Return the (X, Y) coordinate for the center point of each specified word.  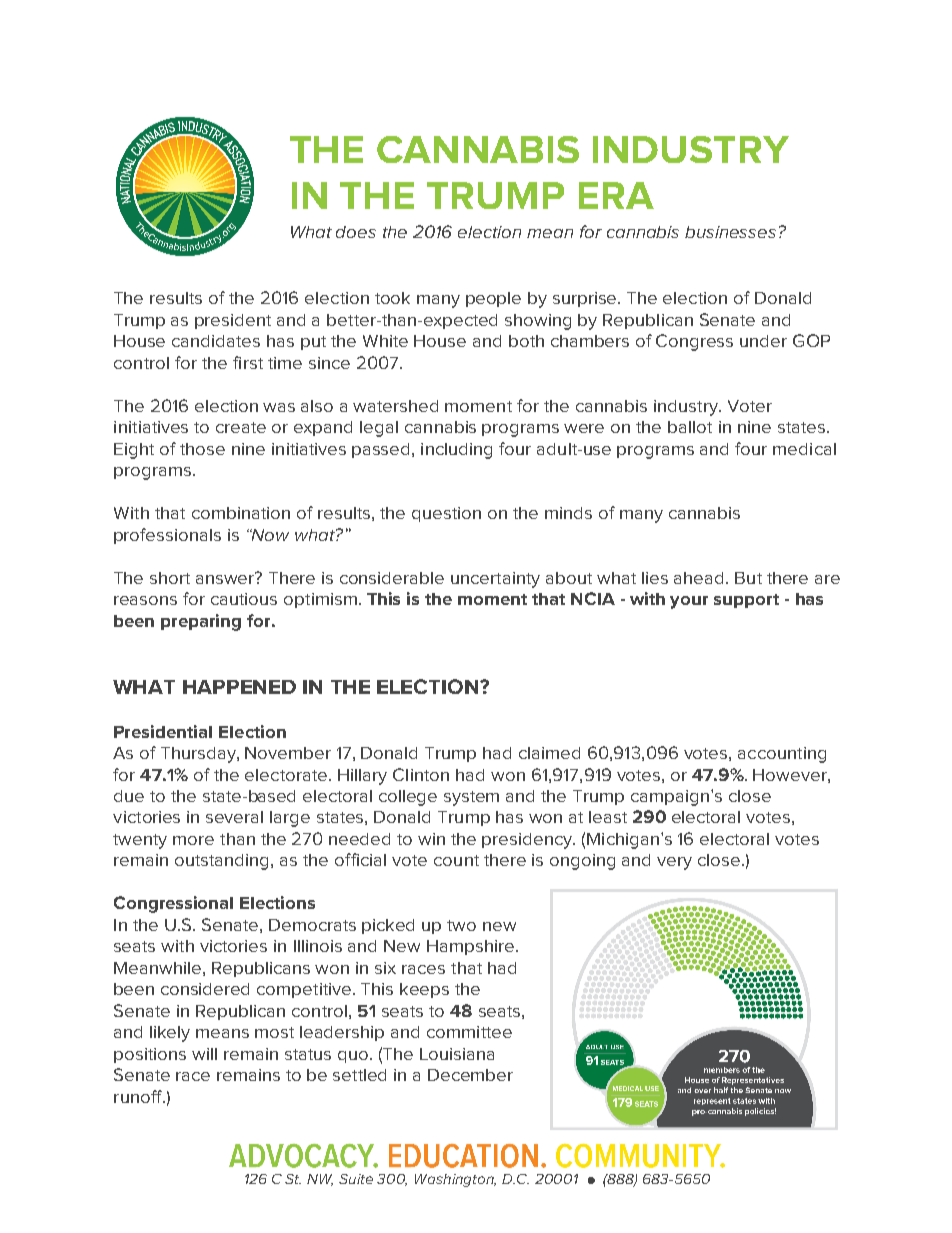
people (493, 299)
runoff (139, 1096)
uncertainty (495, 580)
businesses (730, 232)
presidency (528, 841)
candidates (216, 341)
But (748, 578)
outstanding (223, 862)
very (674, 863)
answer (226, 578)
